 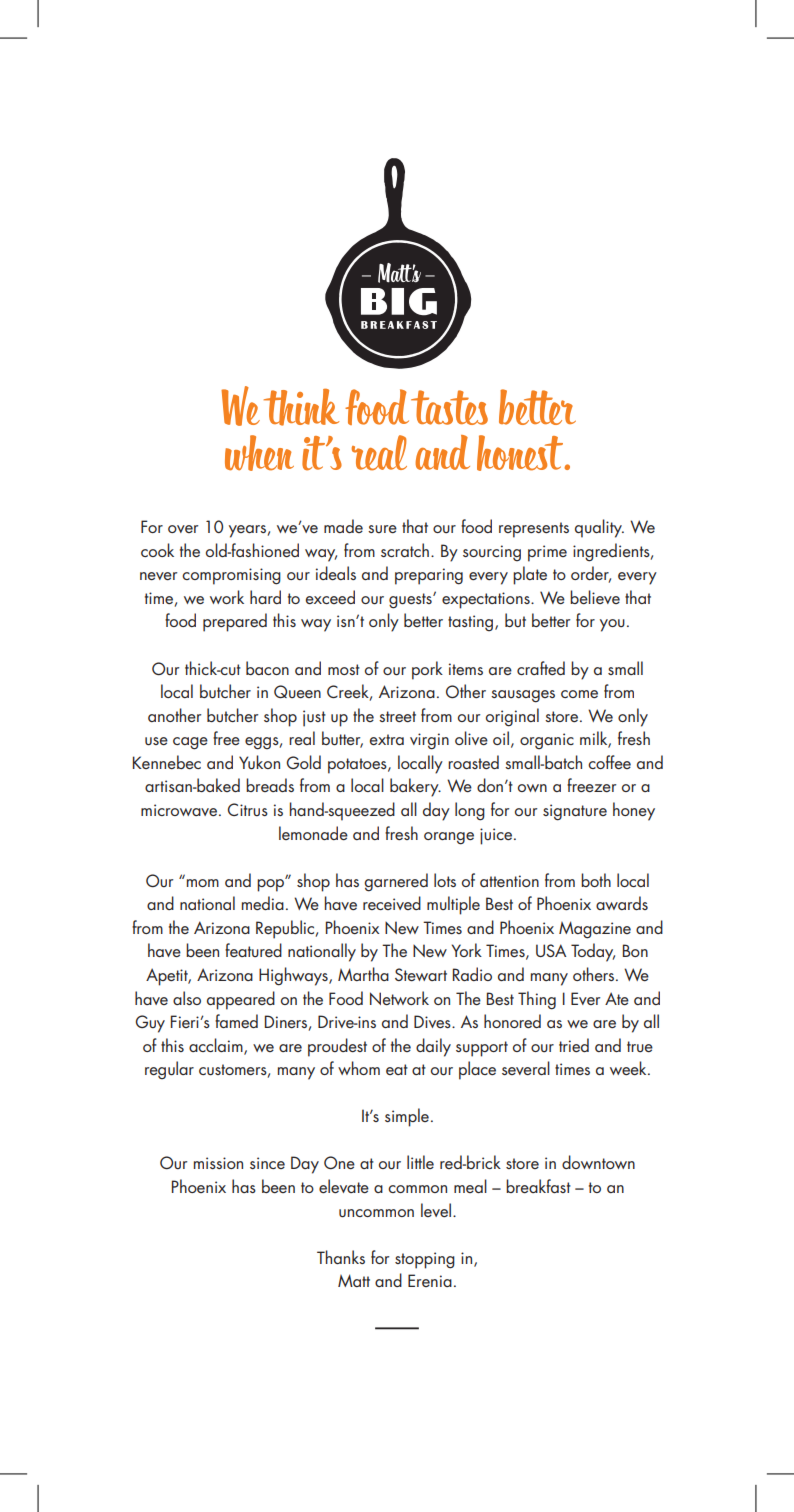 What do you see at coordinates (203, 883) in the page?
I see `mom` at bounding box center [203, 883].
